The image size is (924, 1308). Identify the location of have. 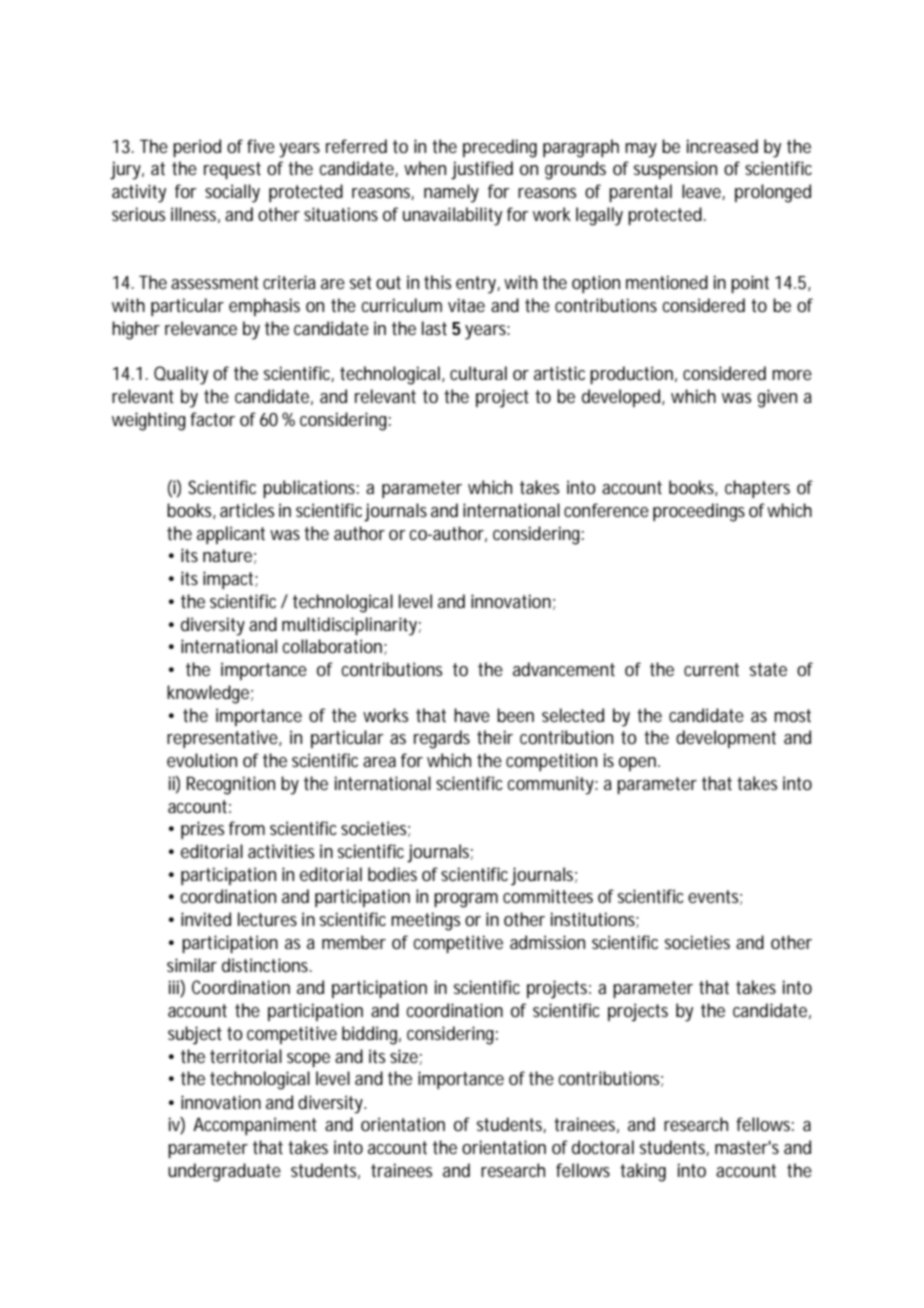
(472, 715).
